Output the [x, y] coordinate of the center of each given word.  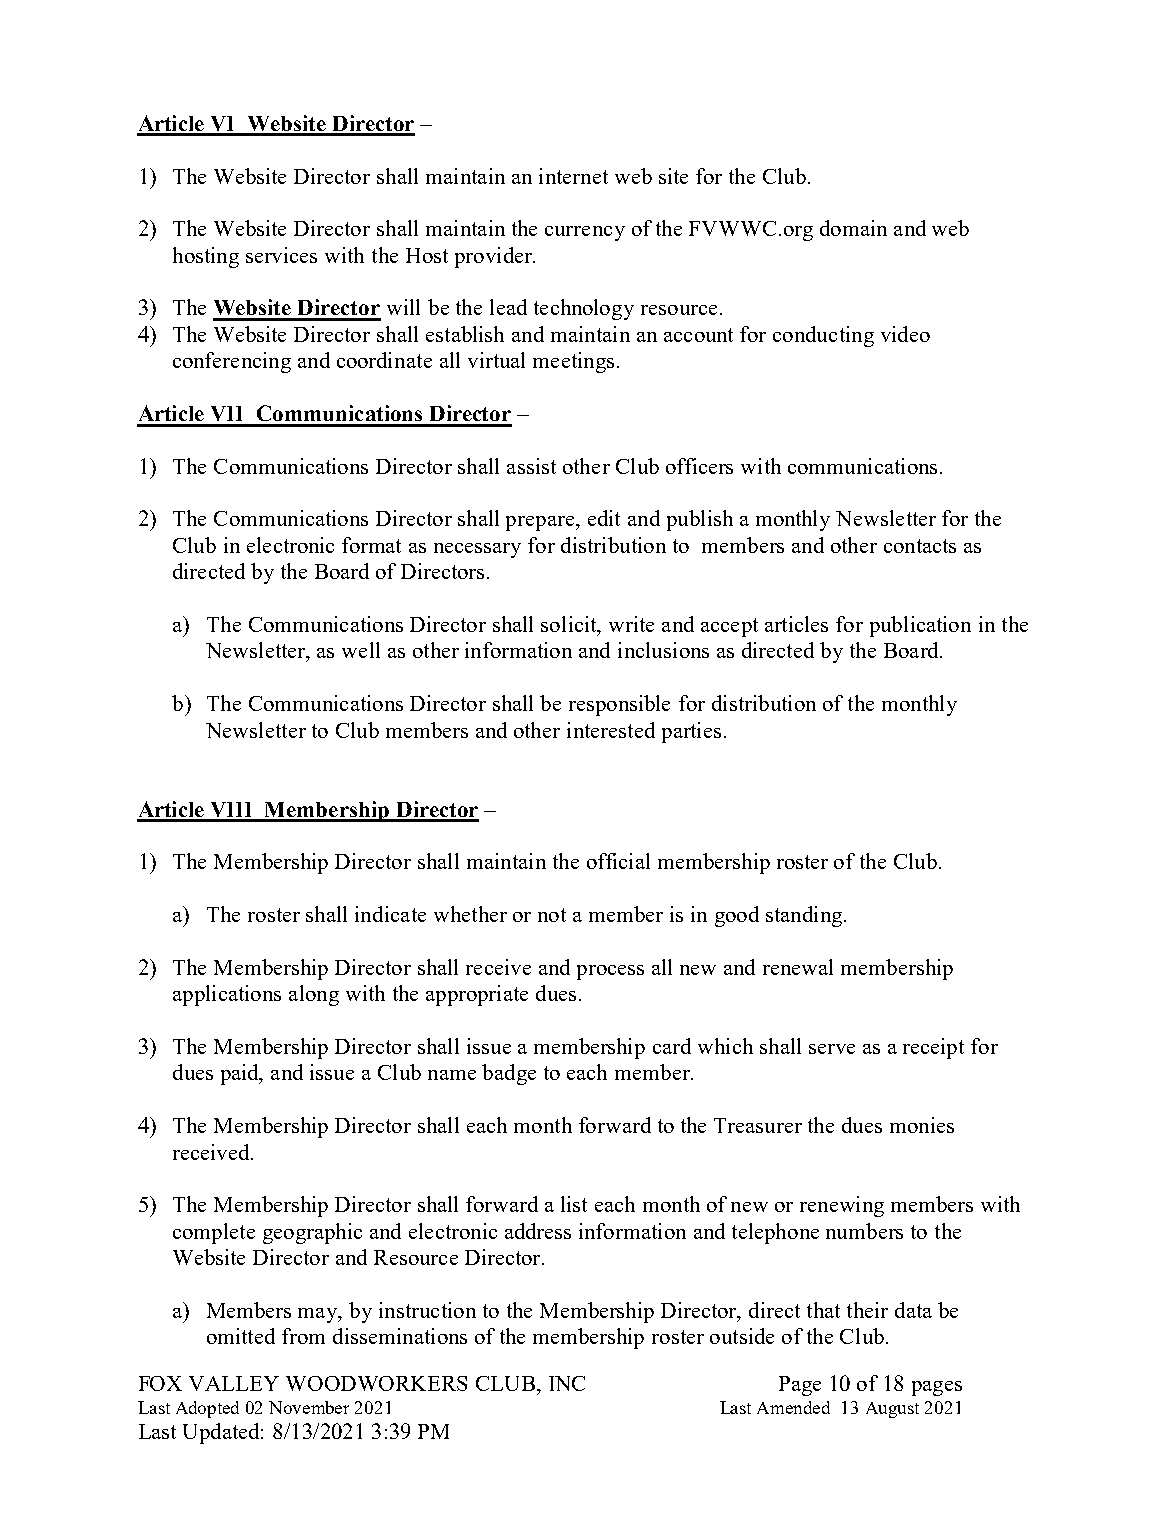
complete [214, 1233]
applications [227, 995]
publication [920, 626]
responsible [619, 705]
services [281, 255]
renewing [842, 1206]
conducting [823, 336]
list [574, 1204]
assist [531, 466]
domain [853, 228]
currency [585, 233]
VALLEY [234, 1383]
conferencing [232, 362]
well [361, 650]
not [552, 915]
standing [805, 916]
